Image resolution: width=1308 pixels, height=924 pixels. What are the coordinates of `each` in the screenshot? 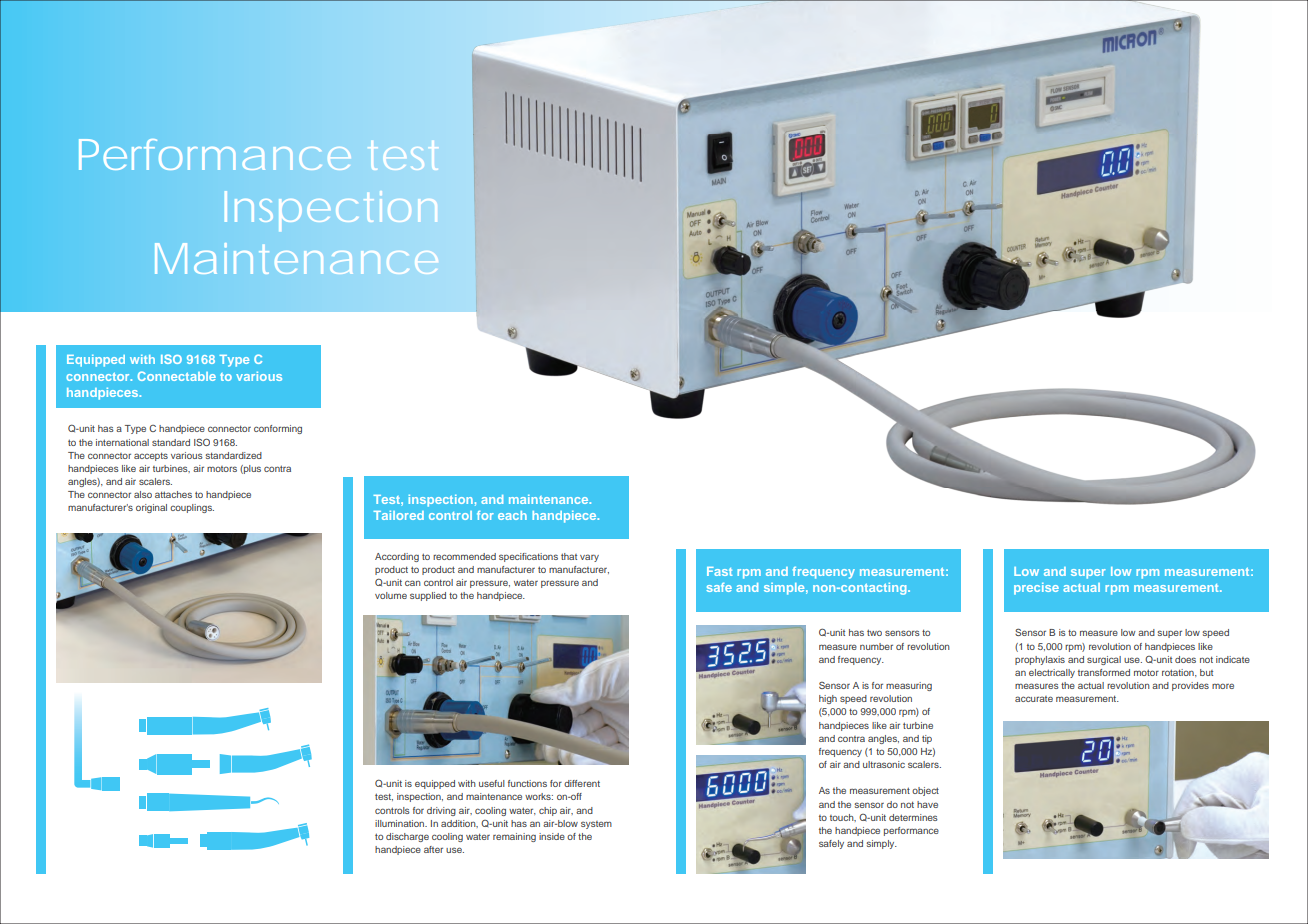 It's located at (512, 515).
